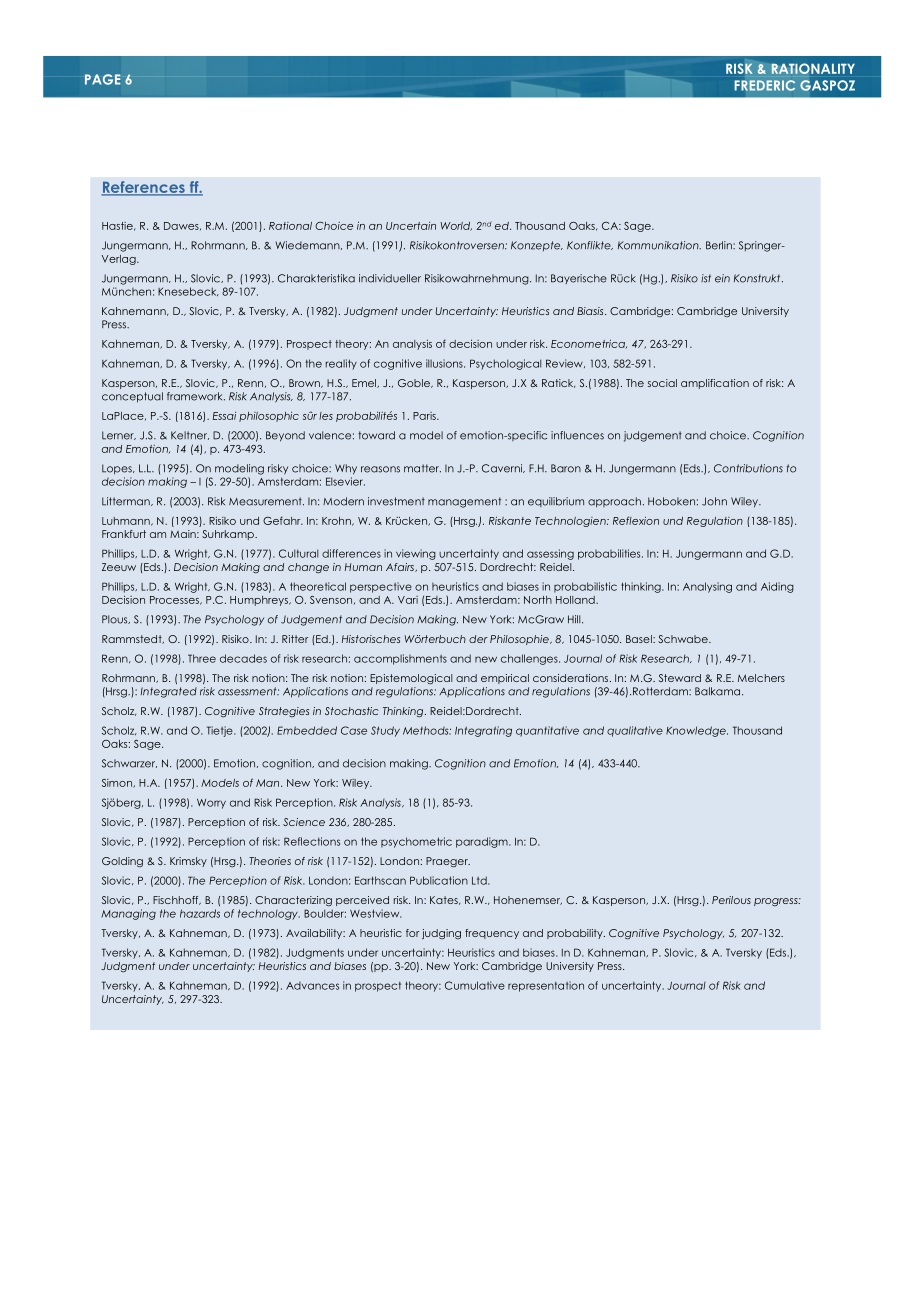 The width and height of the page is (924, 1308). What do you see at coordinates (441, 934) in the page?
I see `judging` at bounding box center [441, 934].
